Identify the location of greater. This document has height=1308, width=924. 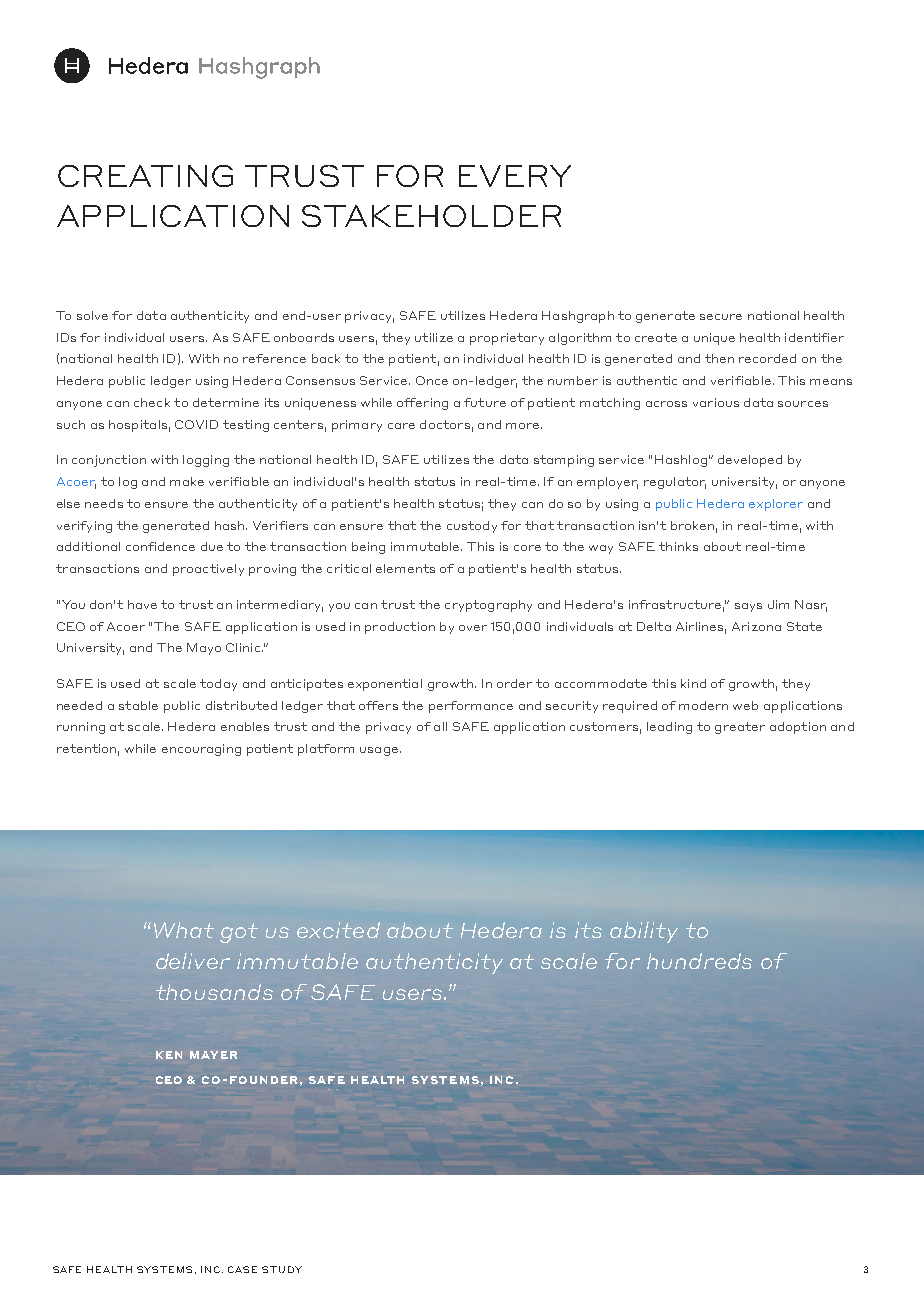
(740, 728).
